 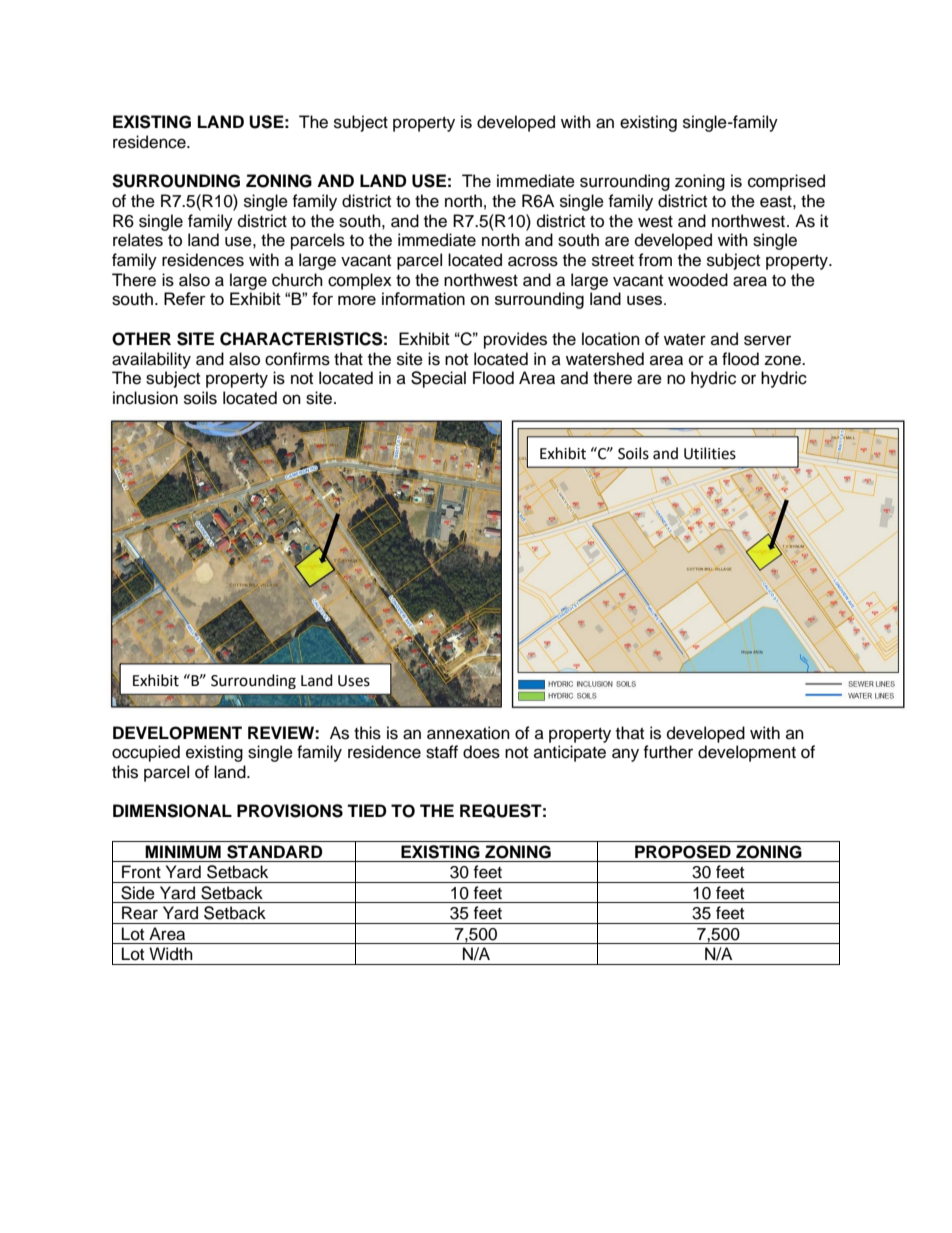 I want to click on across, so click(x=533, y=261).
